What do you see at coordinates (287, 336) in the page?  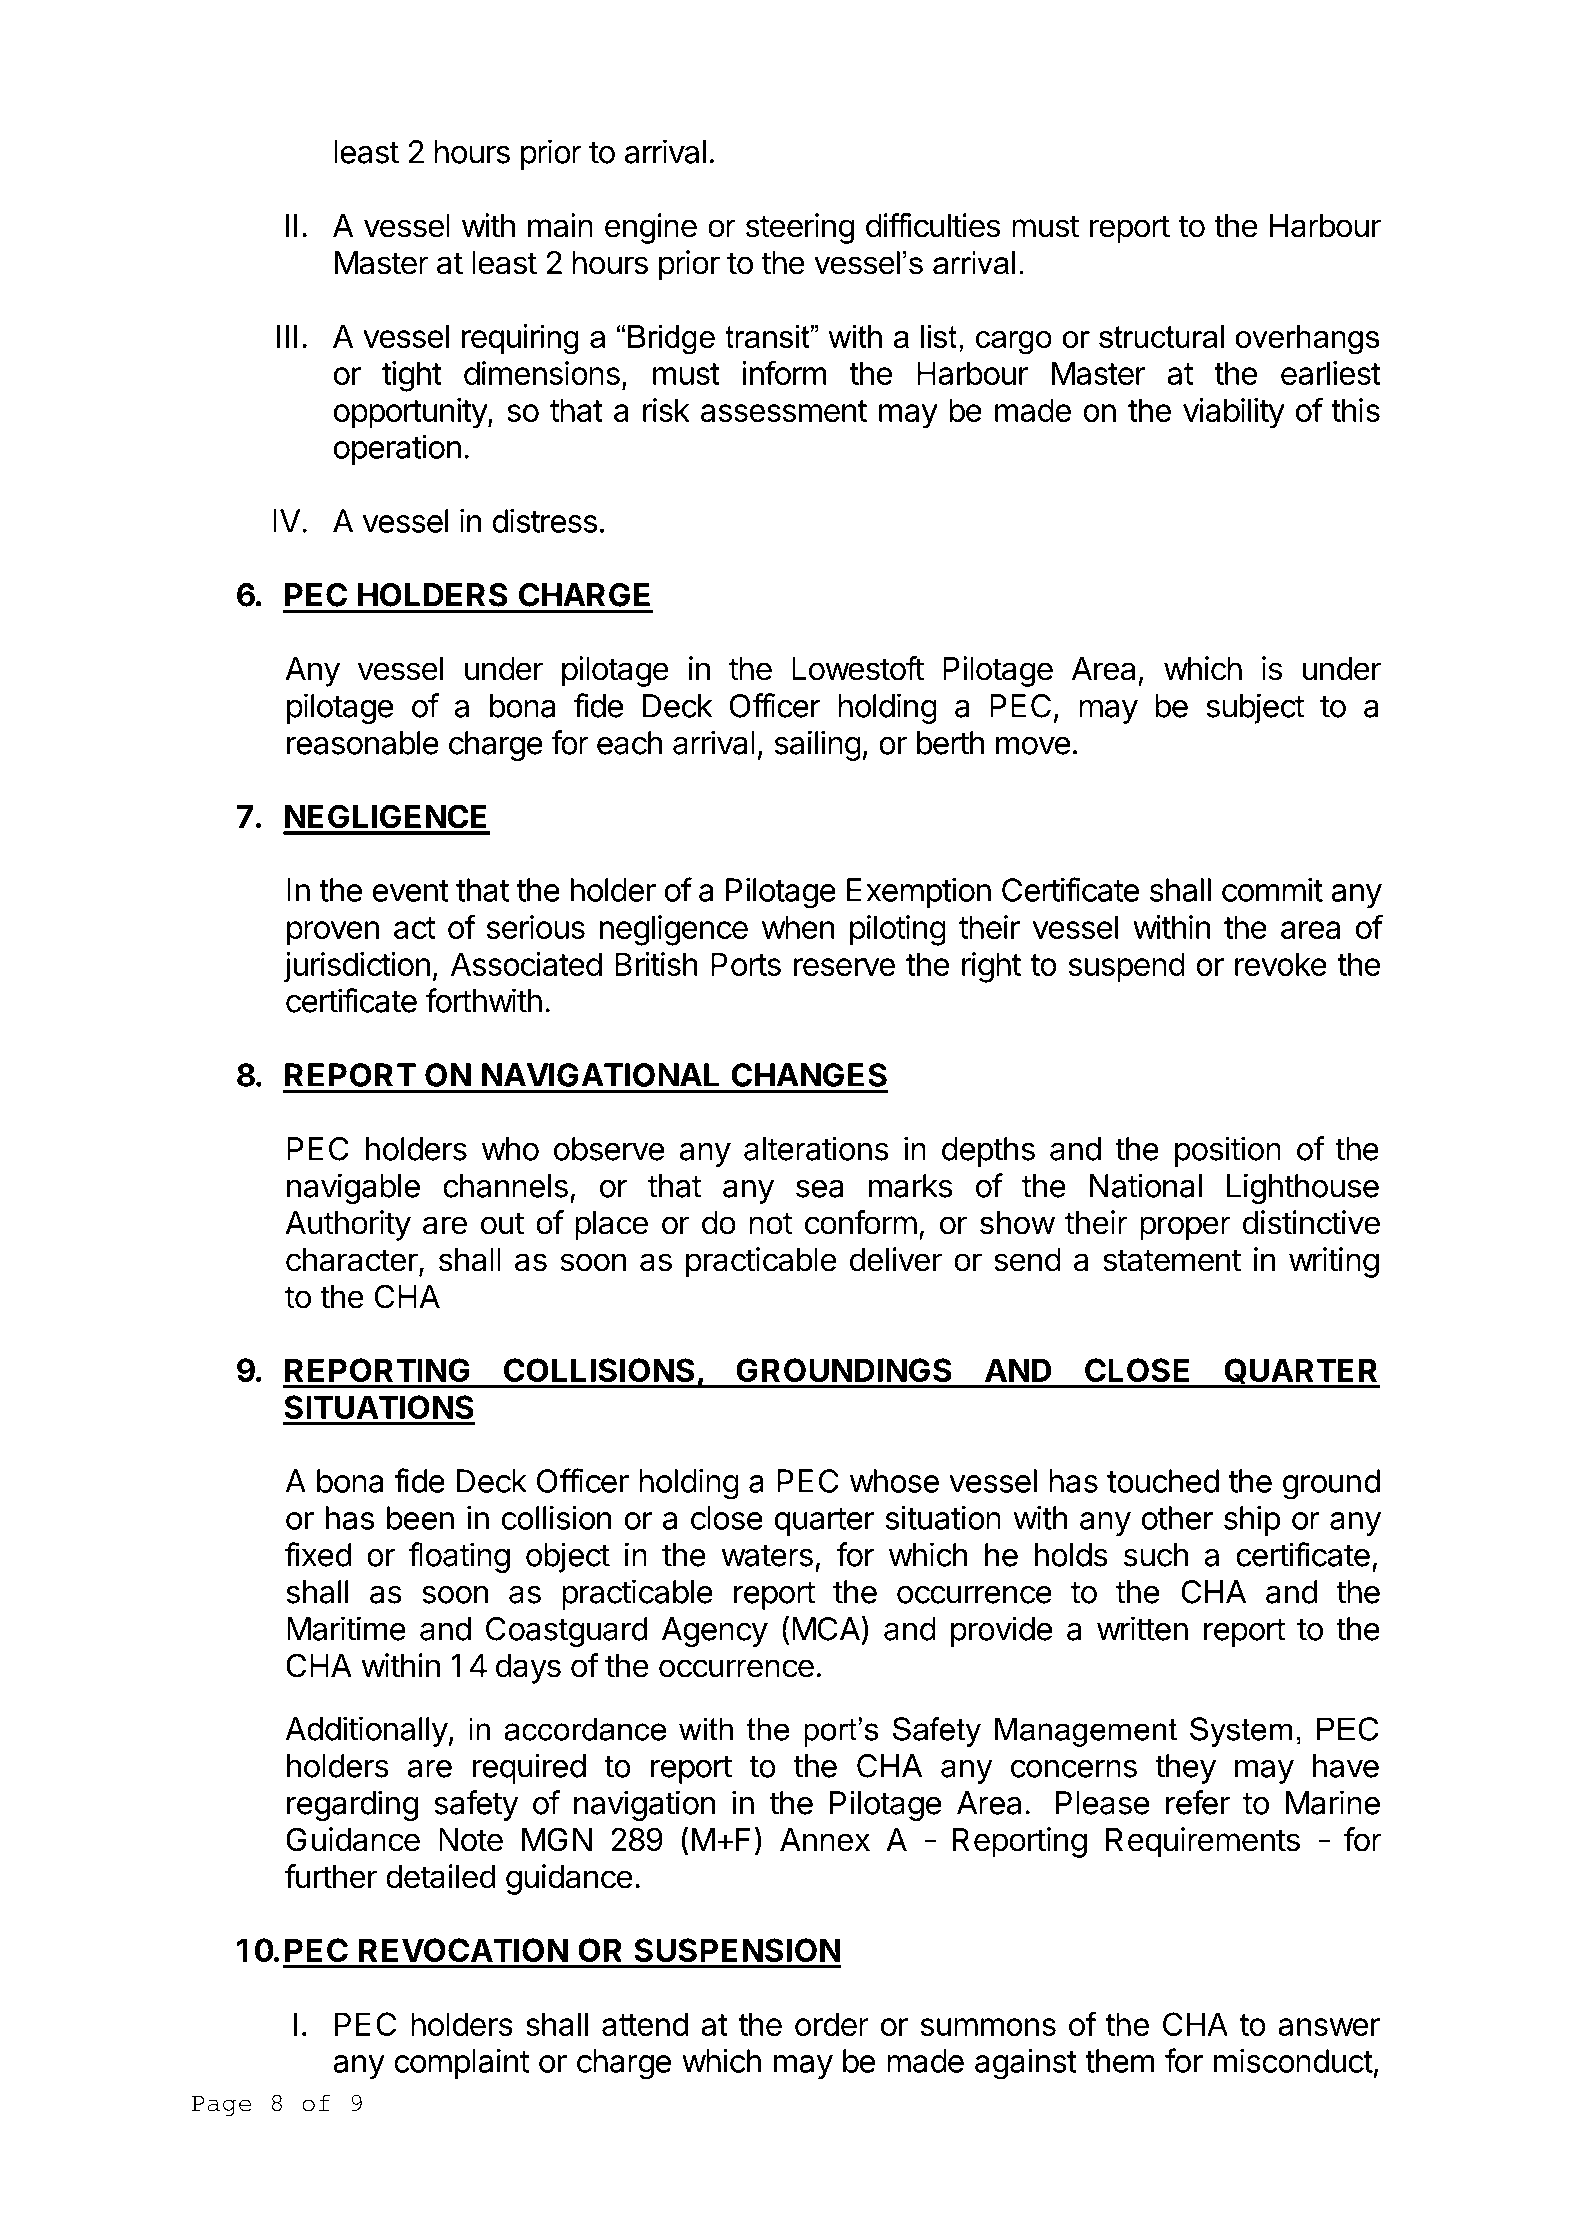 I see `III` at bounding box center [287, 336].
